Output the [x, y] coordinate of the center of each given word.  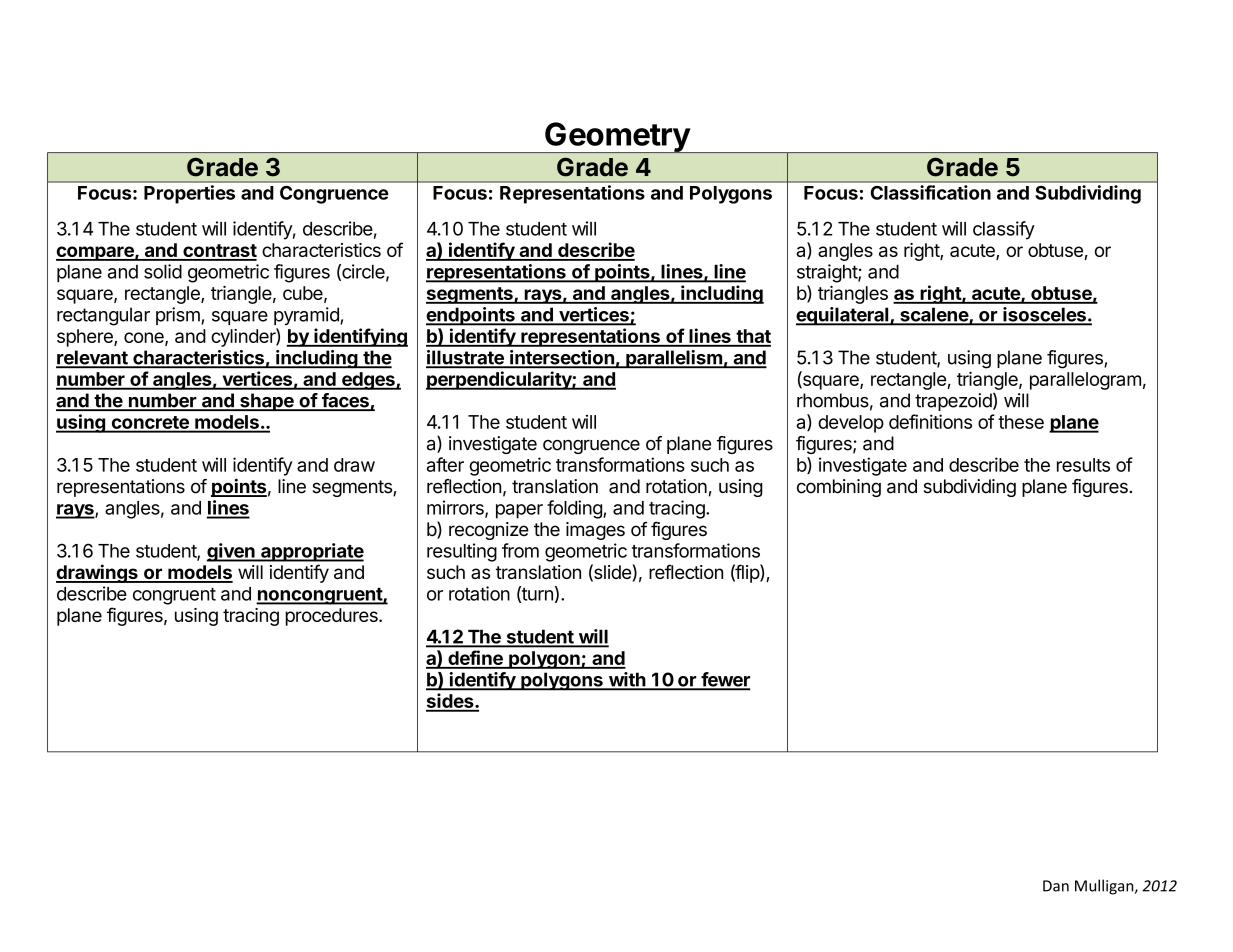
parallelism [674, 359]
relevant [93, 359]
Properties [189, 194]
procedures [333, 617]
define [475, 659]
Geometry [617, 137]
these [1021, 422]
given [232, 552]
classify [1004, 230]
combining [839, 488]
